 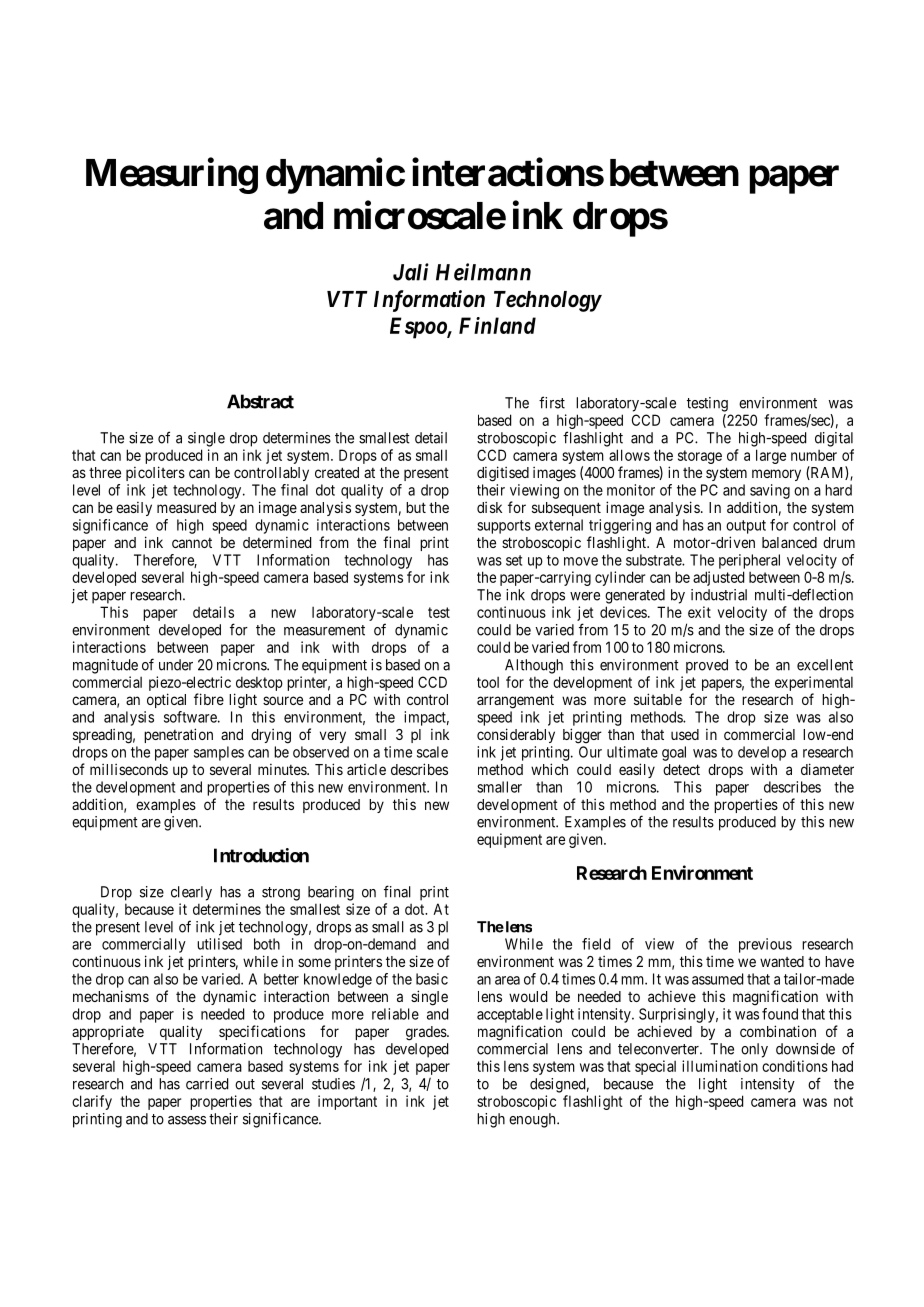 I want to click on penetration, so click(x=178, y=735).
